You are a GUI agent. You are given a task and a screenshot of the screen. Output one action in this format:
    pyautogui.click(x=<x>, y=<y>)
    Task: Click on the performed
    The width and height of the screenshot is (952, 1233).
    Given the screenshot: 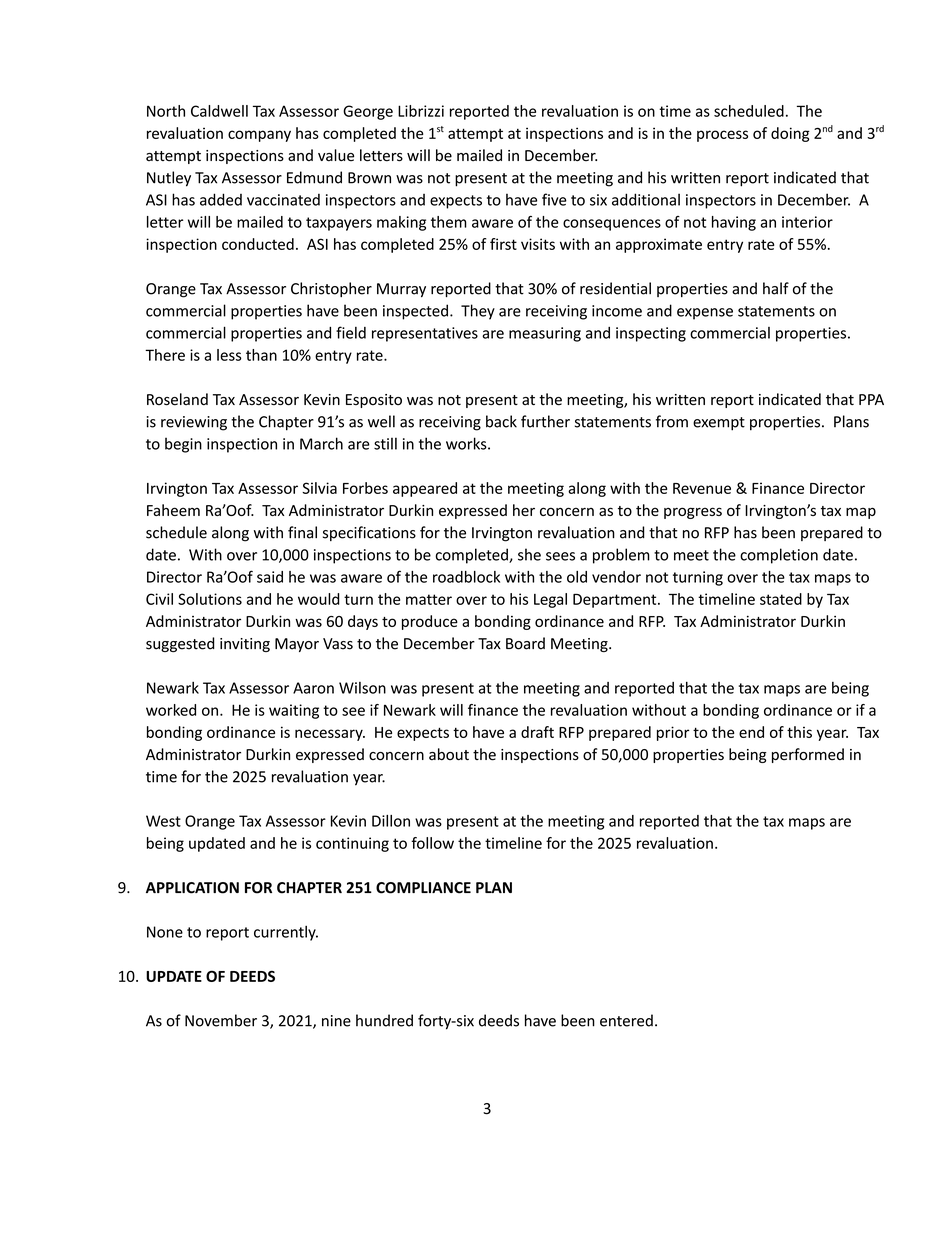 What is the action you would take?
    pyautogui.click(x=808, y=755)
